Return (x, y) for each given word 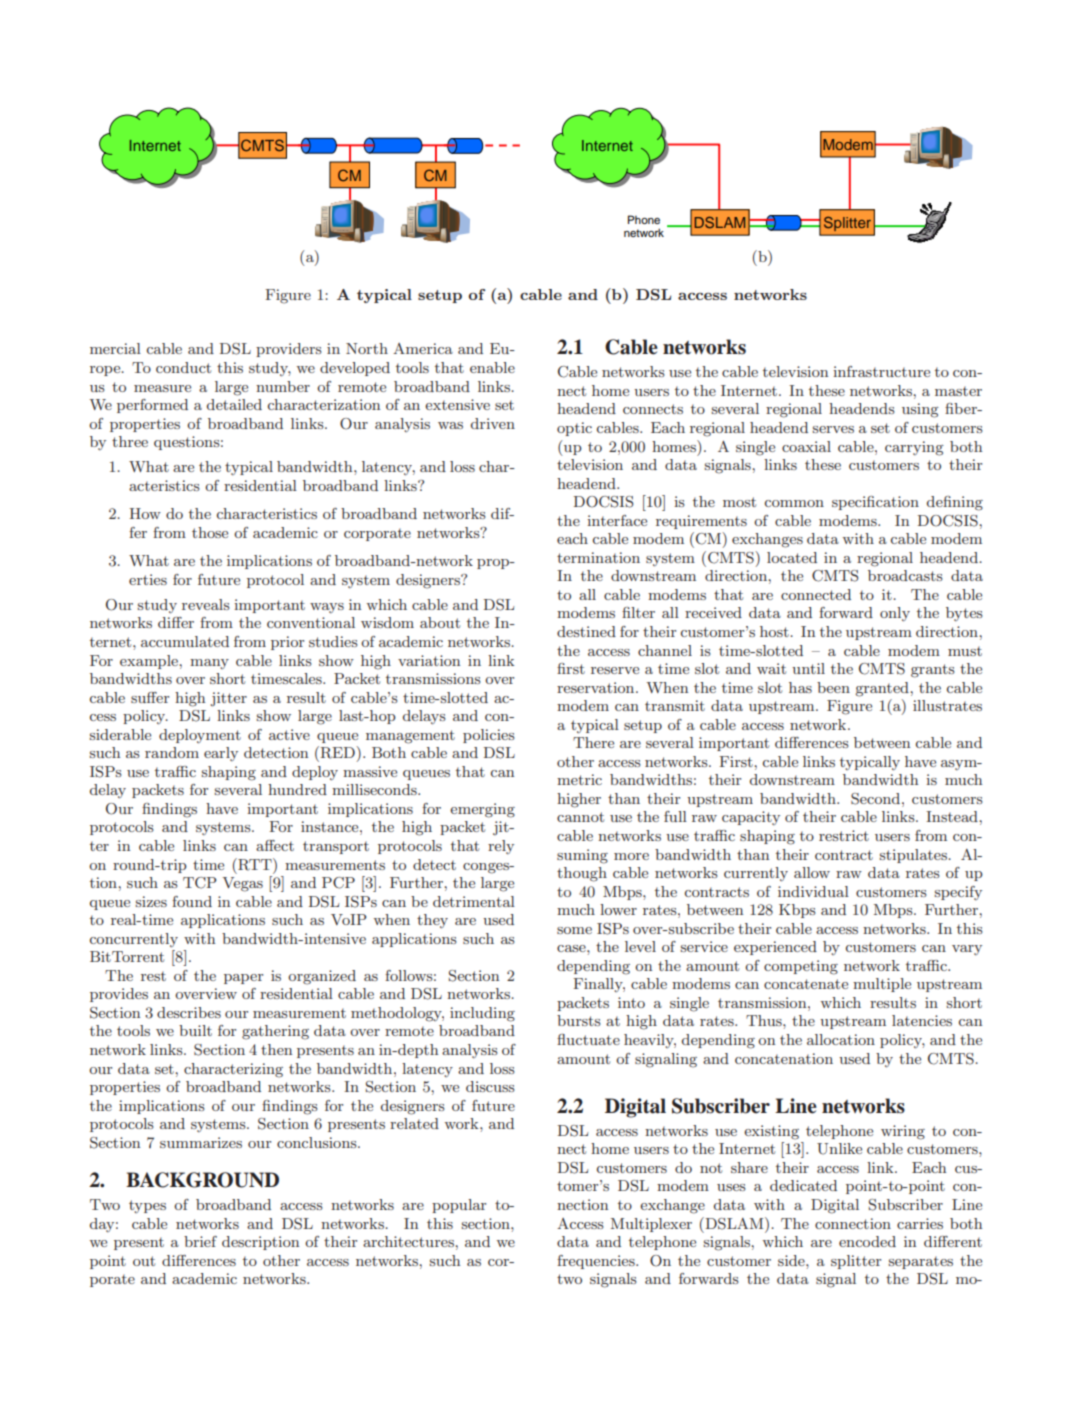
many (209, 664)
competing (801, 967)
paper (243, 979)
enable (492, 367)
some (574, 930)
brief (200, 1241)
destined (586, 631)
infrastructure (881, 371)
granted (883, 689)
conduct (183, 367)
